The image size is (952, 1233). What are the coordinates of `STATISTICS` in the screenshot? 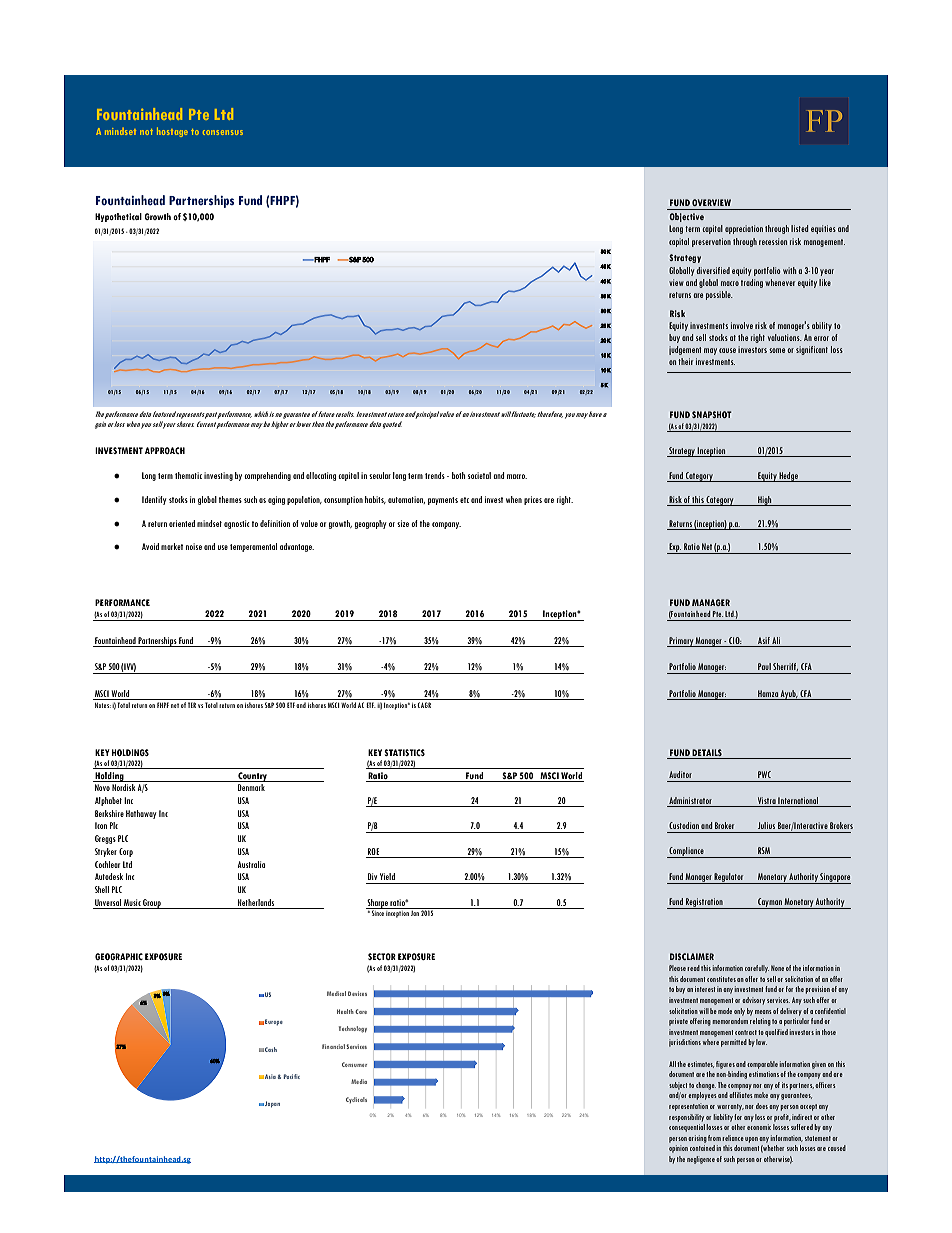 It's located at (404, 752).
